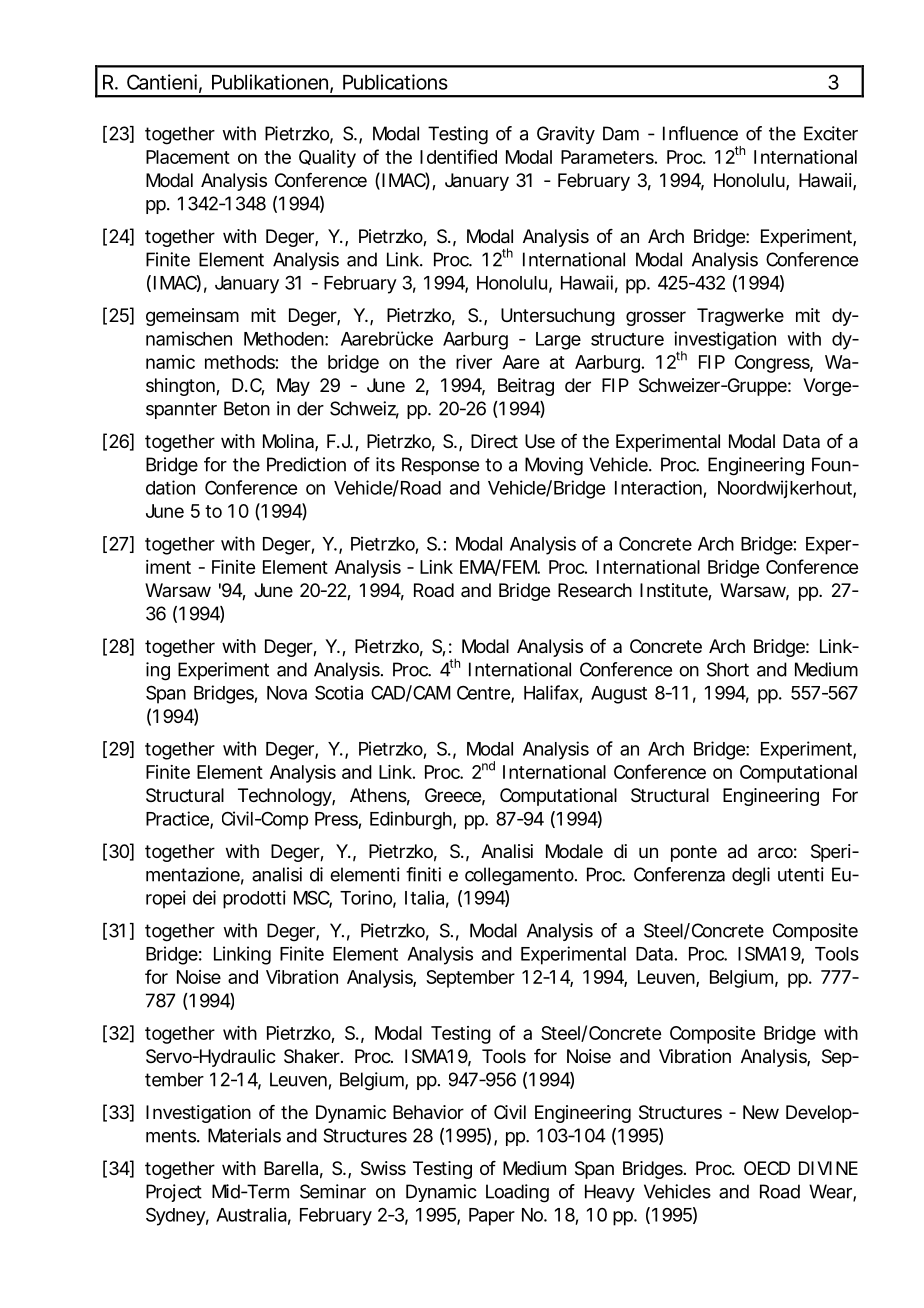 The height and width of the screenshot is (1308, 924). Describe the element at coordinates (751, 876) in the screenshot. I see `degli` at that location.
